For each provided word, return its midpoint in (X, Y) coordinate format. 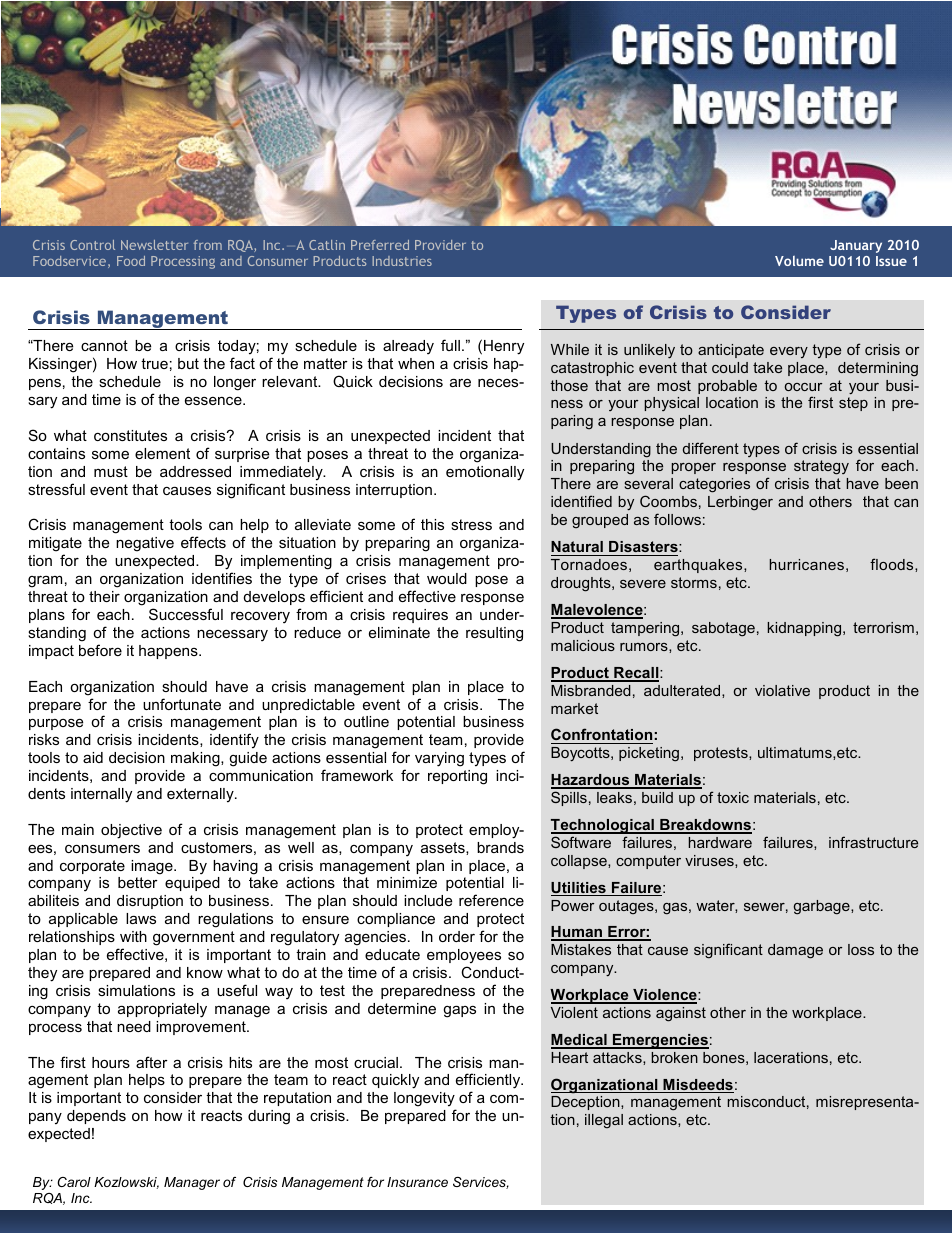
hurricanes (806, 564)
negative (145, 544)
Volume (799, 261)
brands (500, 847)
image (153, 867)
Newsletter (154, 245)
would (447, 578)
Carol (74, 1182)
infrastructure (873, 842)
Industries (402, 261)
